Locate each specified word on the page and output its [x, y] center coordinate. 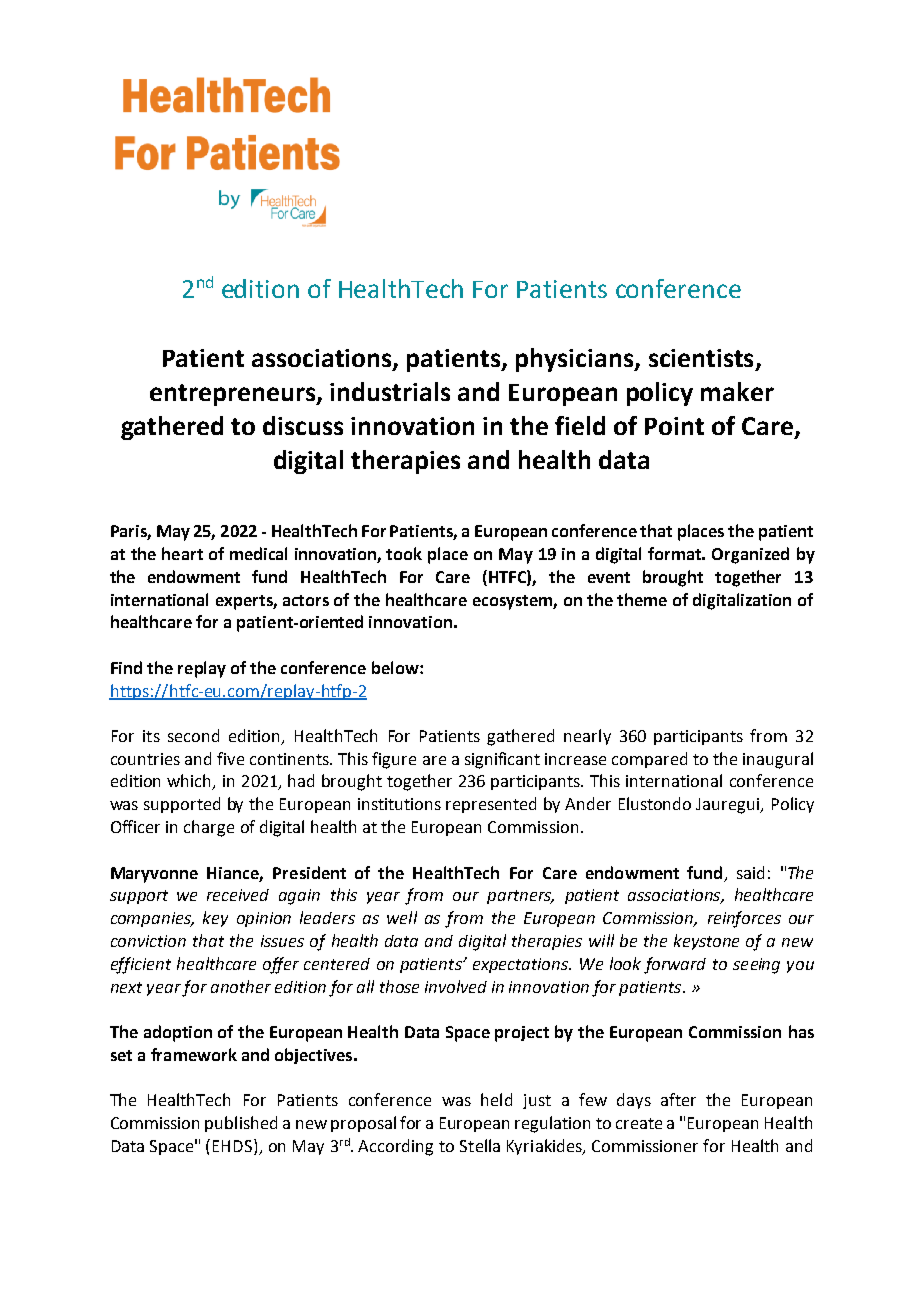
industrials [390, 391]
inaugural [778, 760]
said [750, 872]
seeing [756, 966]
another [241, 986]
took [404, 553]
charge [209, 828]
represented [491, 805]
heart [182, 553]
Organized [750, 555]
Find [126, 667]
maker [737, 391]
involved [456, 986]
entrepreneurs [234, 395]
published [241, 1124]
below [396, 667]
